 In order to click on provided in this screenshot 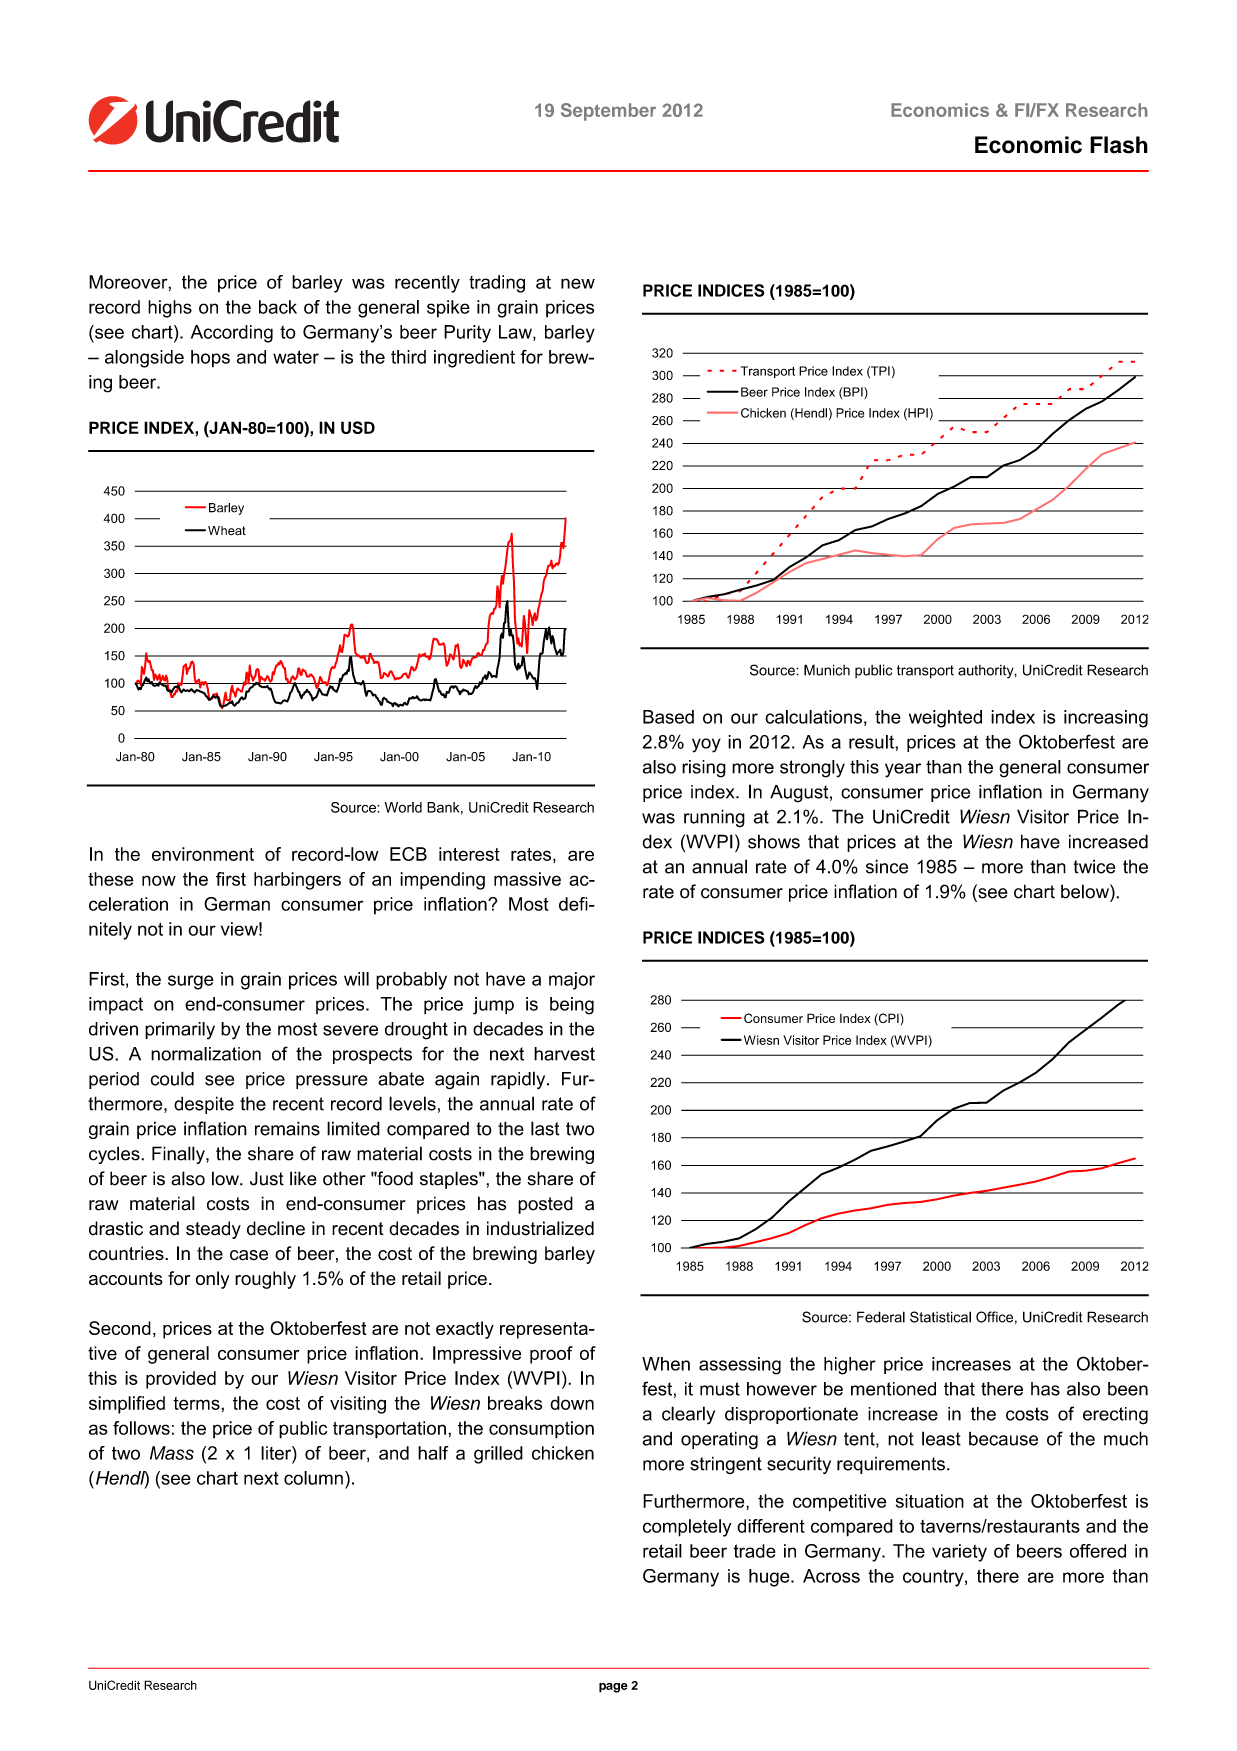, I will do `click(181, 1380)`.
